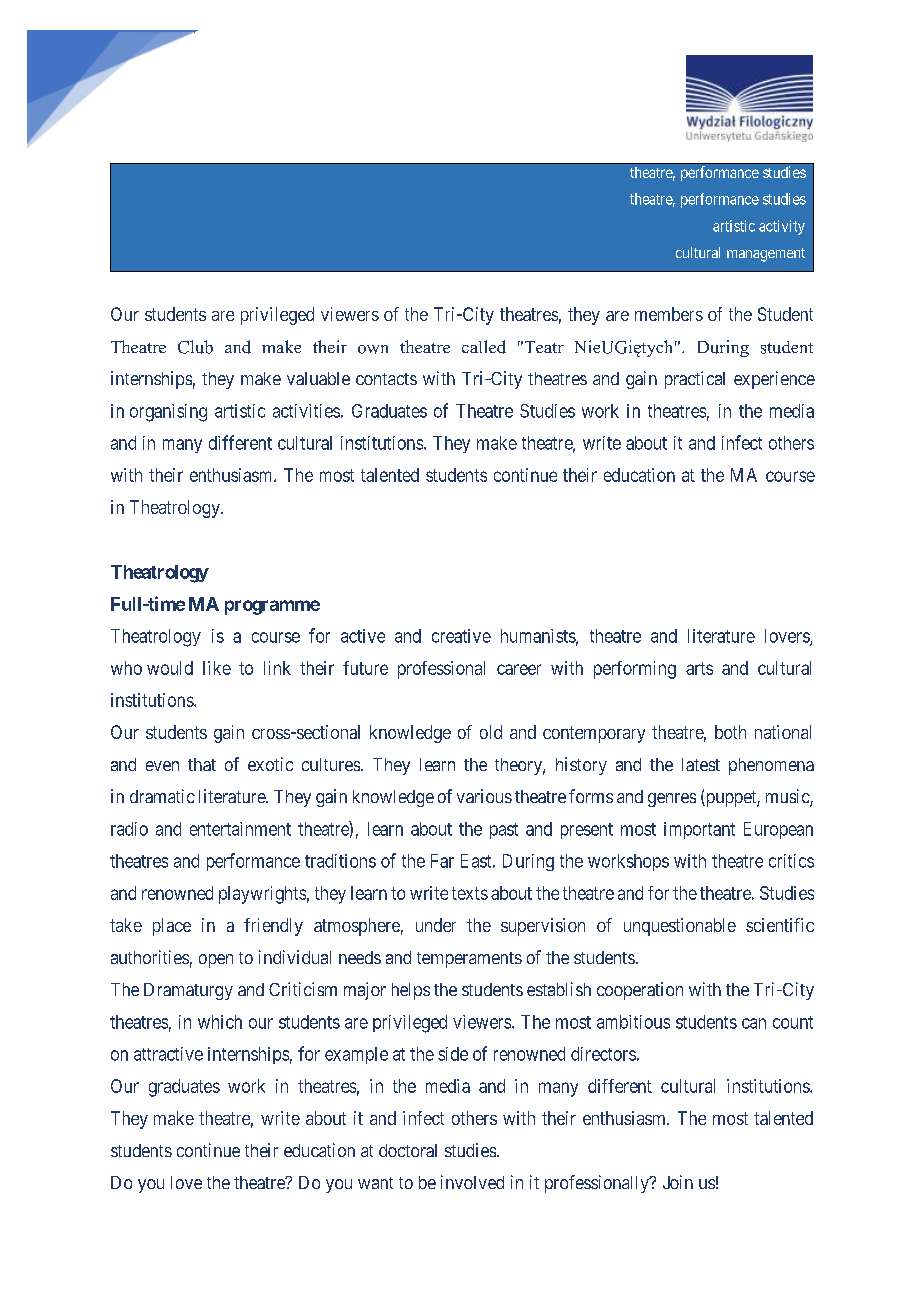 The image size is (924, 1308). Describe the element at coordinates (484, 347) in the document. I see `called` at that location.
